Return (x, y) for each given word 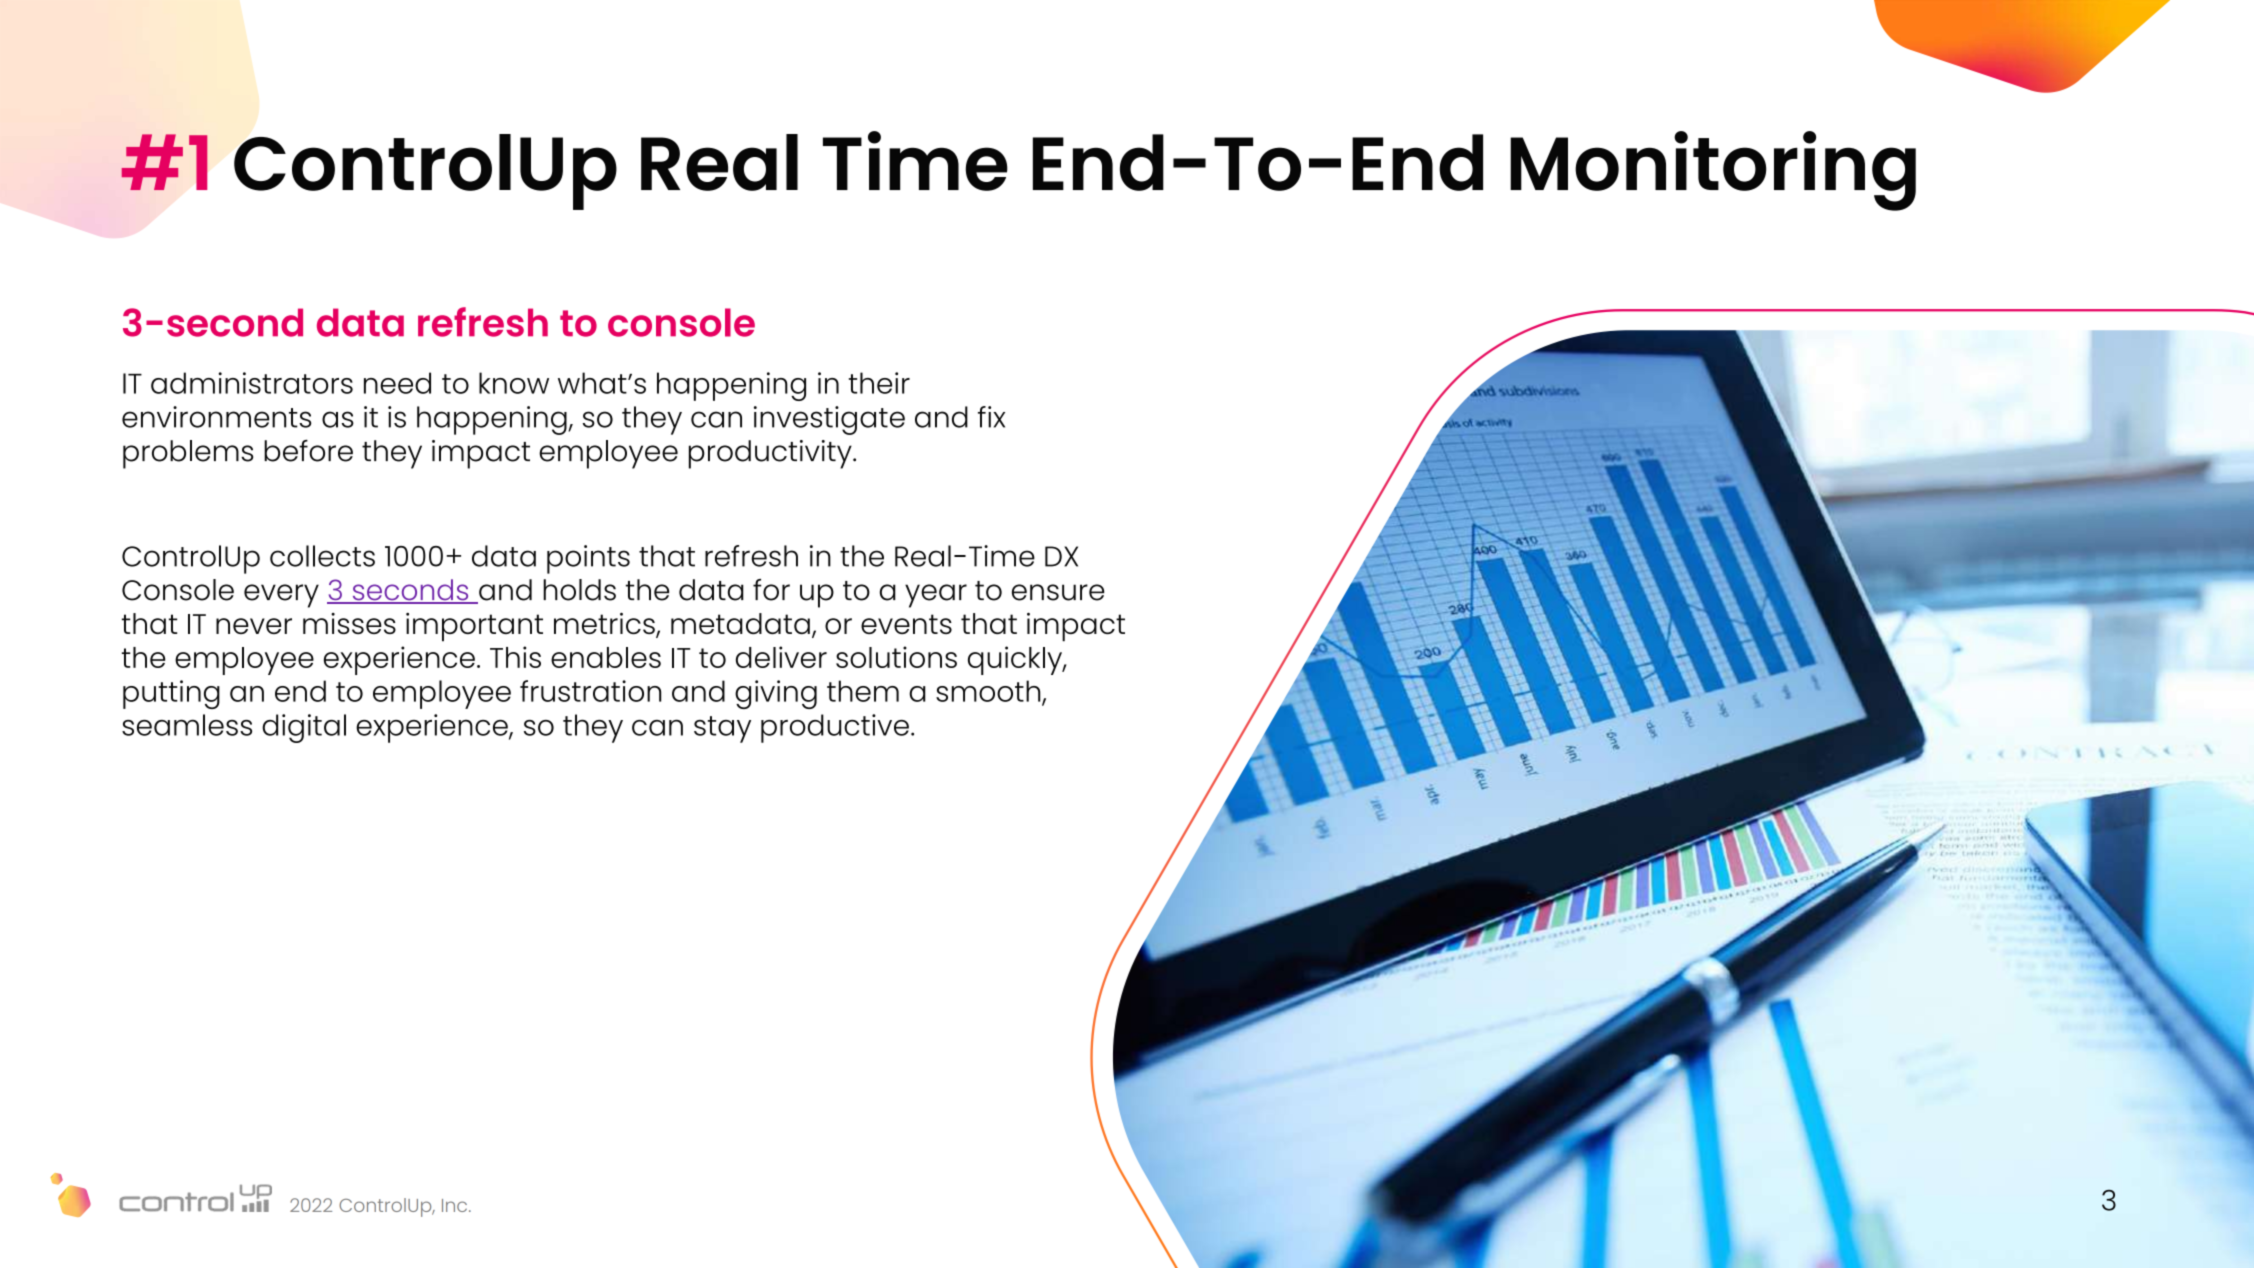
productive (835, 728)
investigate (829, 420)
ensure (1058, 592)
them (863, 691)
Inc (456, 1205)
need (397, 383)
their (879, 383)
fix (991, 417)
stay (722, 729)
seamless (187, 725)
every (281, 596)
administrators (252, 383)
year (936, 596)
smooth (989, 692)
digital (304, 728)
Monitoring (1713, 171)
